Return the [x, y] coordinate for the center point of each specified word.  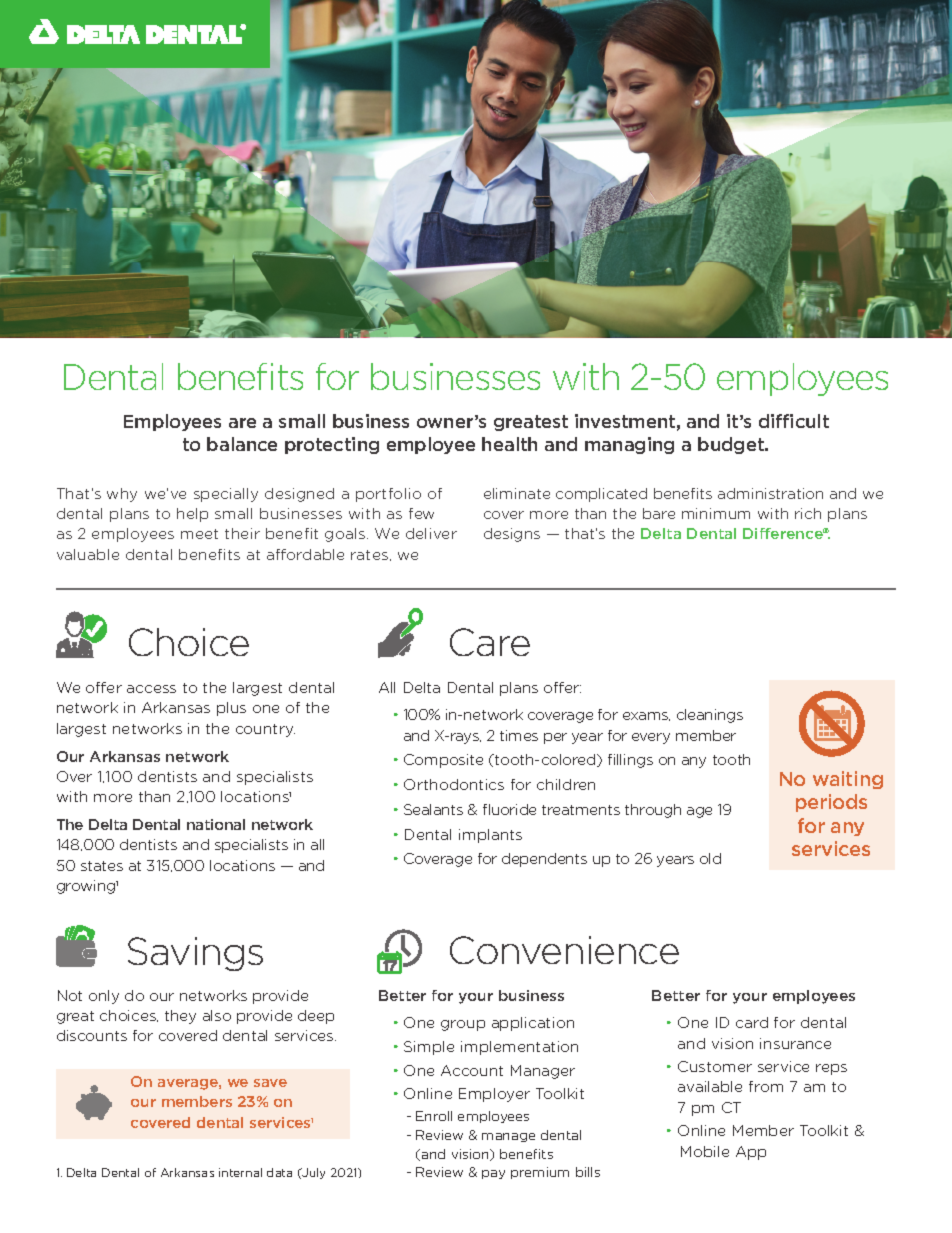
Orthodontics [454, 784]
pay [493, 1174]
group [463, 1025]
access [151, 689]
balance [242, 444]
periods [831, 803]
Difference [784, 533]
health [509, 444]
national [216, 824]
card [752, 1022]
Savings [195, 954]
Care [490, 642]
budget [732, 445]
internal [240, 1172]
